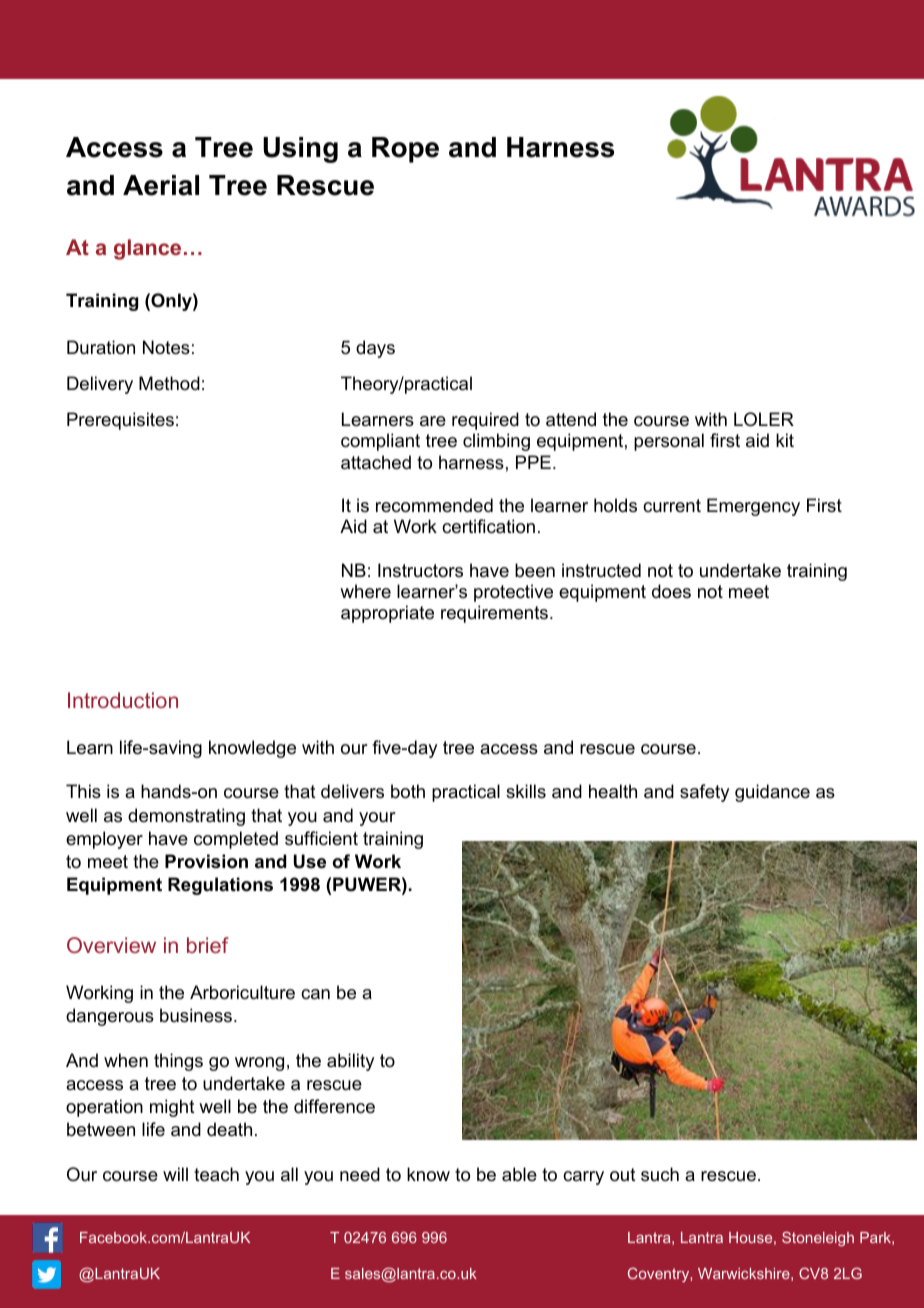 Image resolution: width=924 pixels, height=1308 pixels. What do you see at coordinates (405, 150) in the document?
I see `Rope` at bounding box center [405, 150].
